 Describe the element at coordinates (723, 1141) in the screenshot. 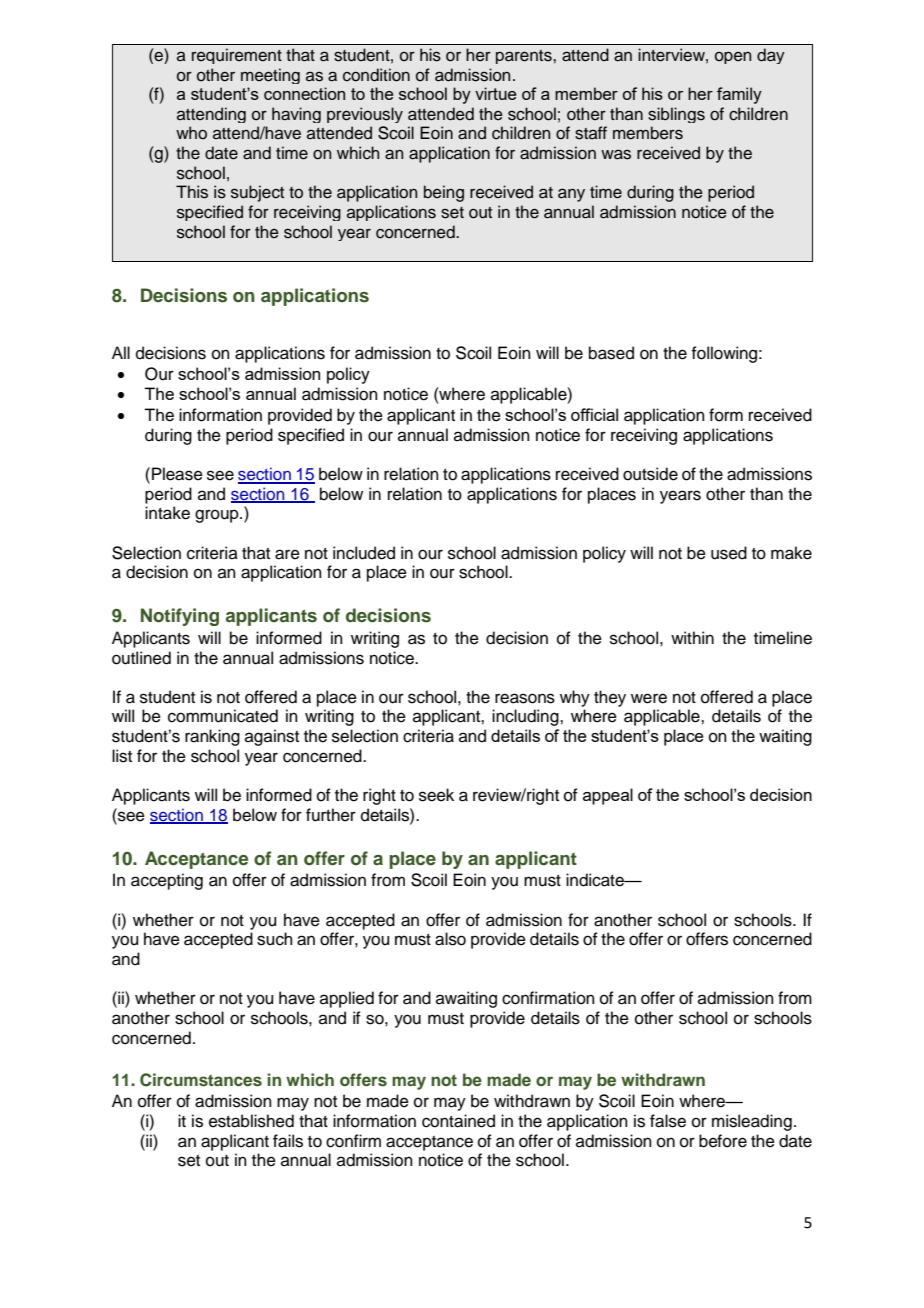

I see `before` at that location.
